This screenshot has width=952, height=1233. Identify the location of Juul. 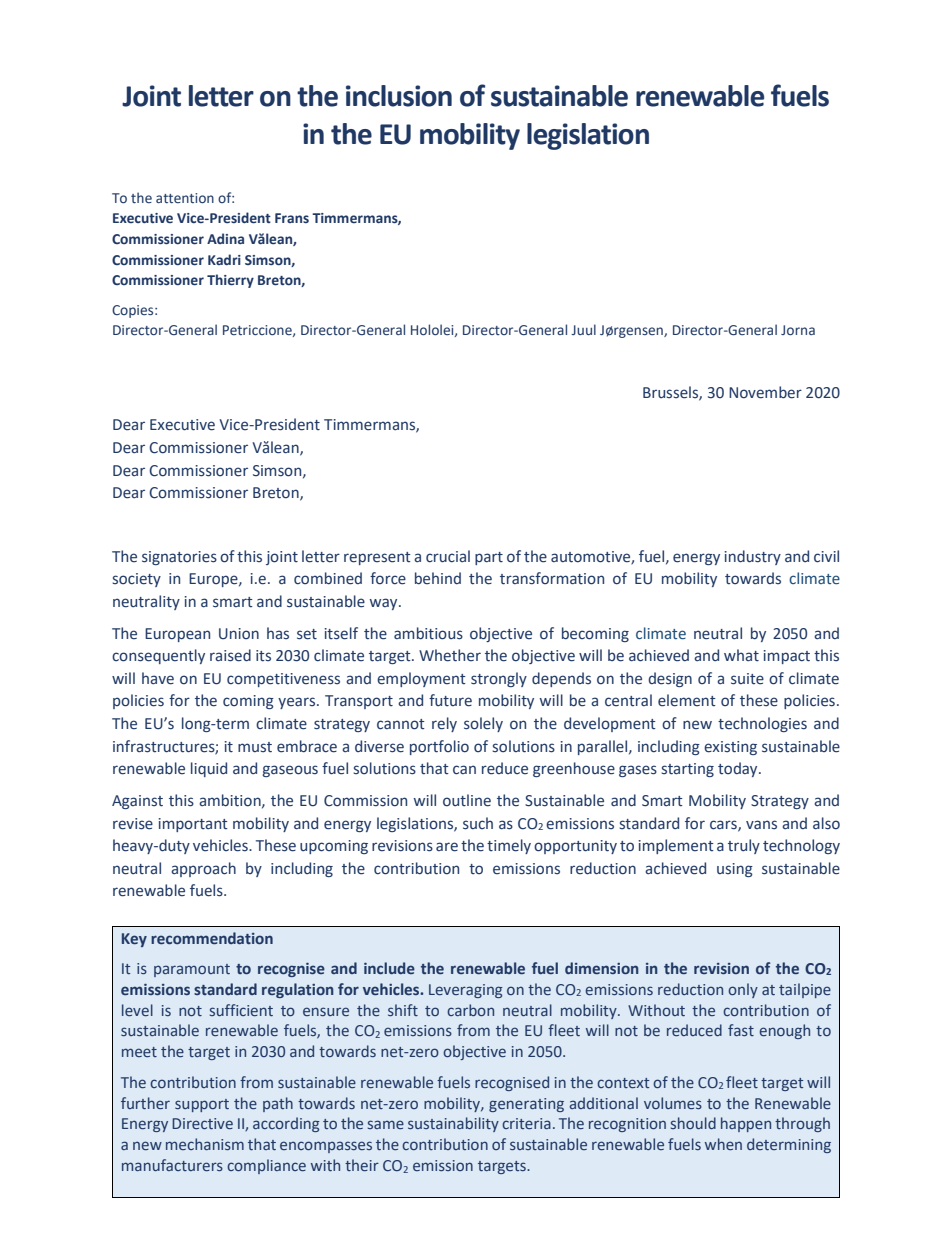
(583, 329).
